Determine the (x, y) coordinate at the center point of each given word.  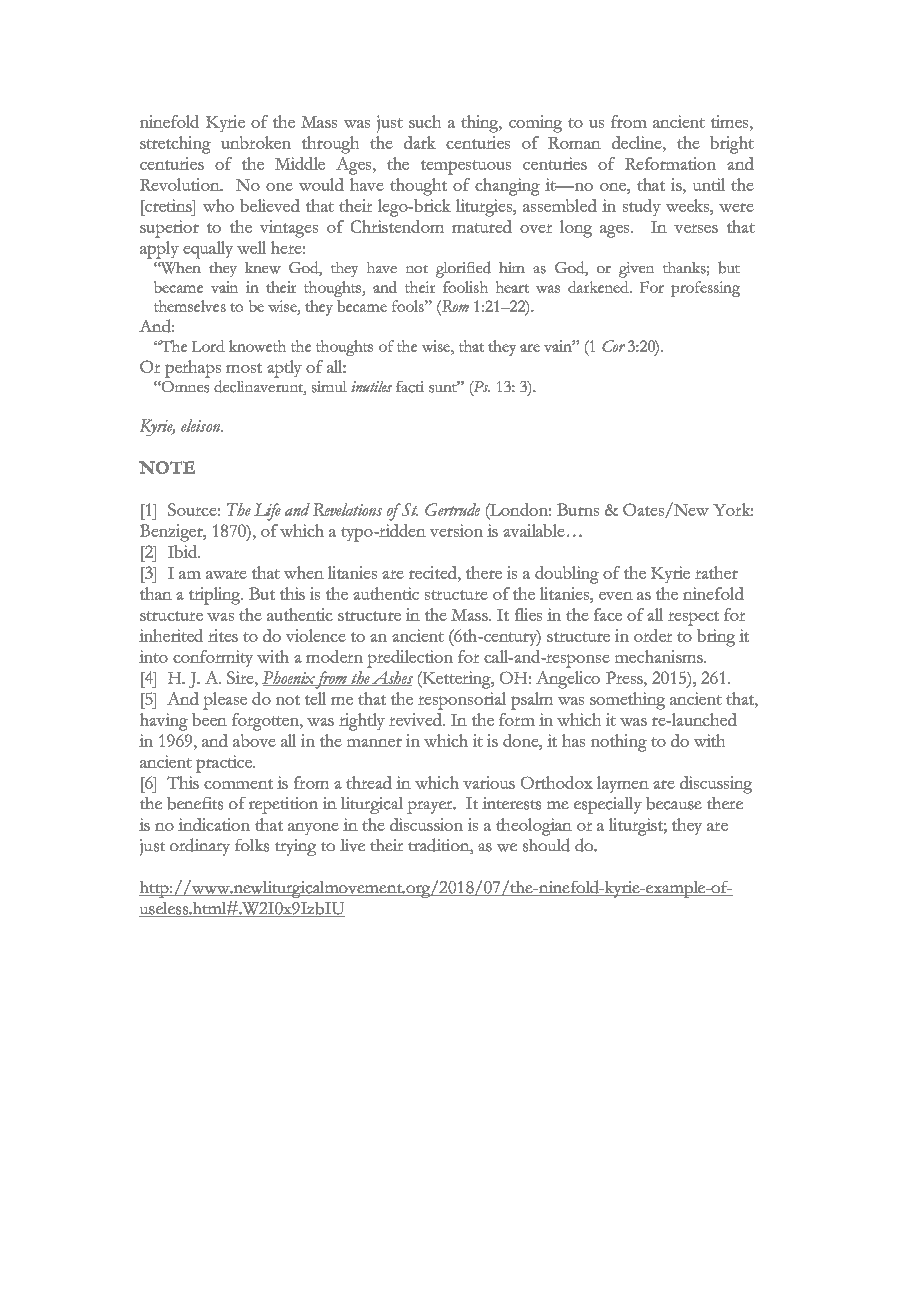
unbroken (256, 142)
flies (528, 614)
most (244, 368)
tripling (216, 596)
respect (693, 618)
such (425, 121)
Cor (613, 346)
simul (329, 387)
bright (732, 145)
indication (214, 824)
